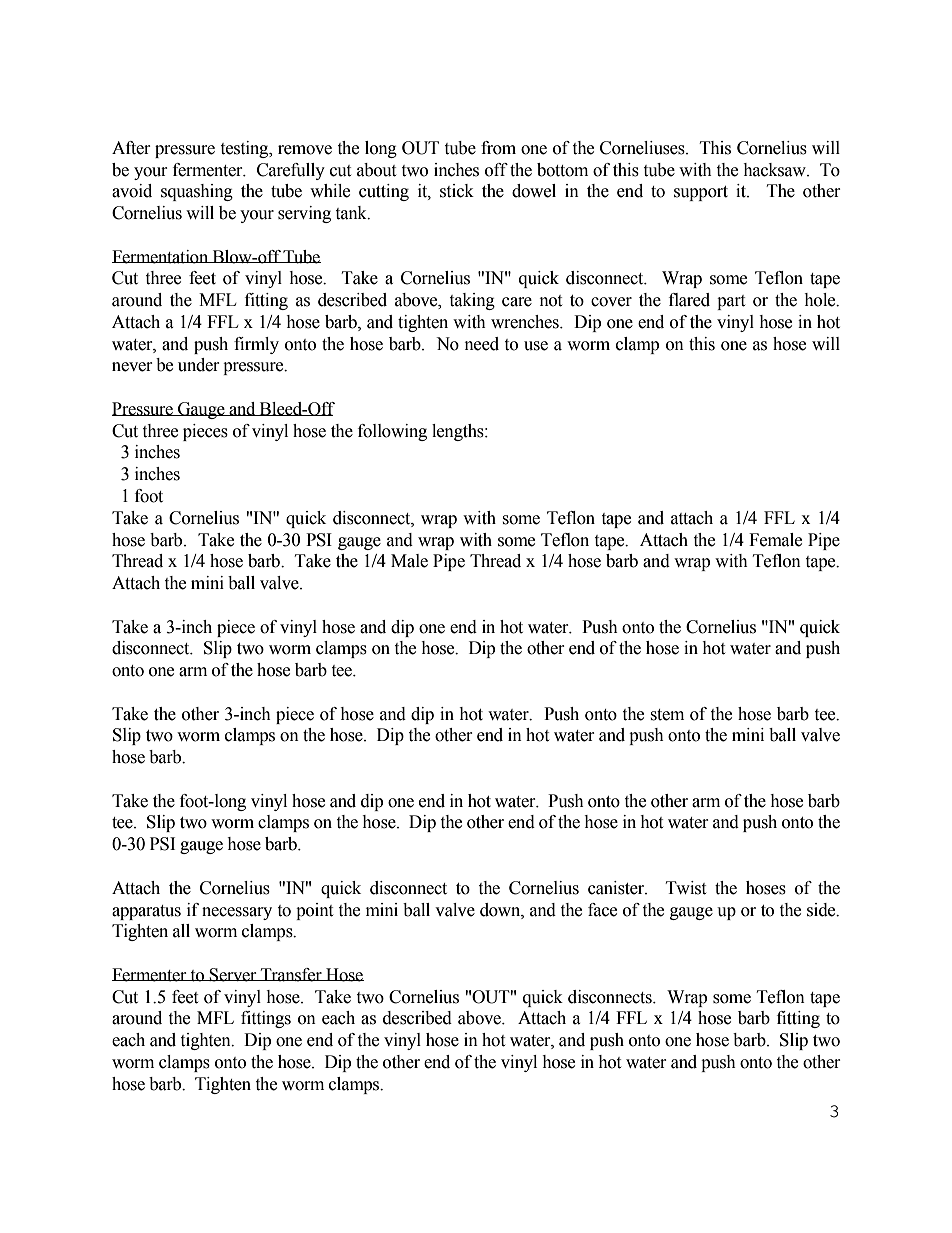 The image size is (952, 1233). I want to click on part, so click(731, 302).
